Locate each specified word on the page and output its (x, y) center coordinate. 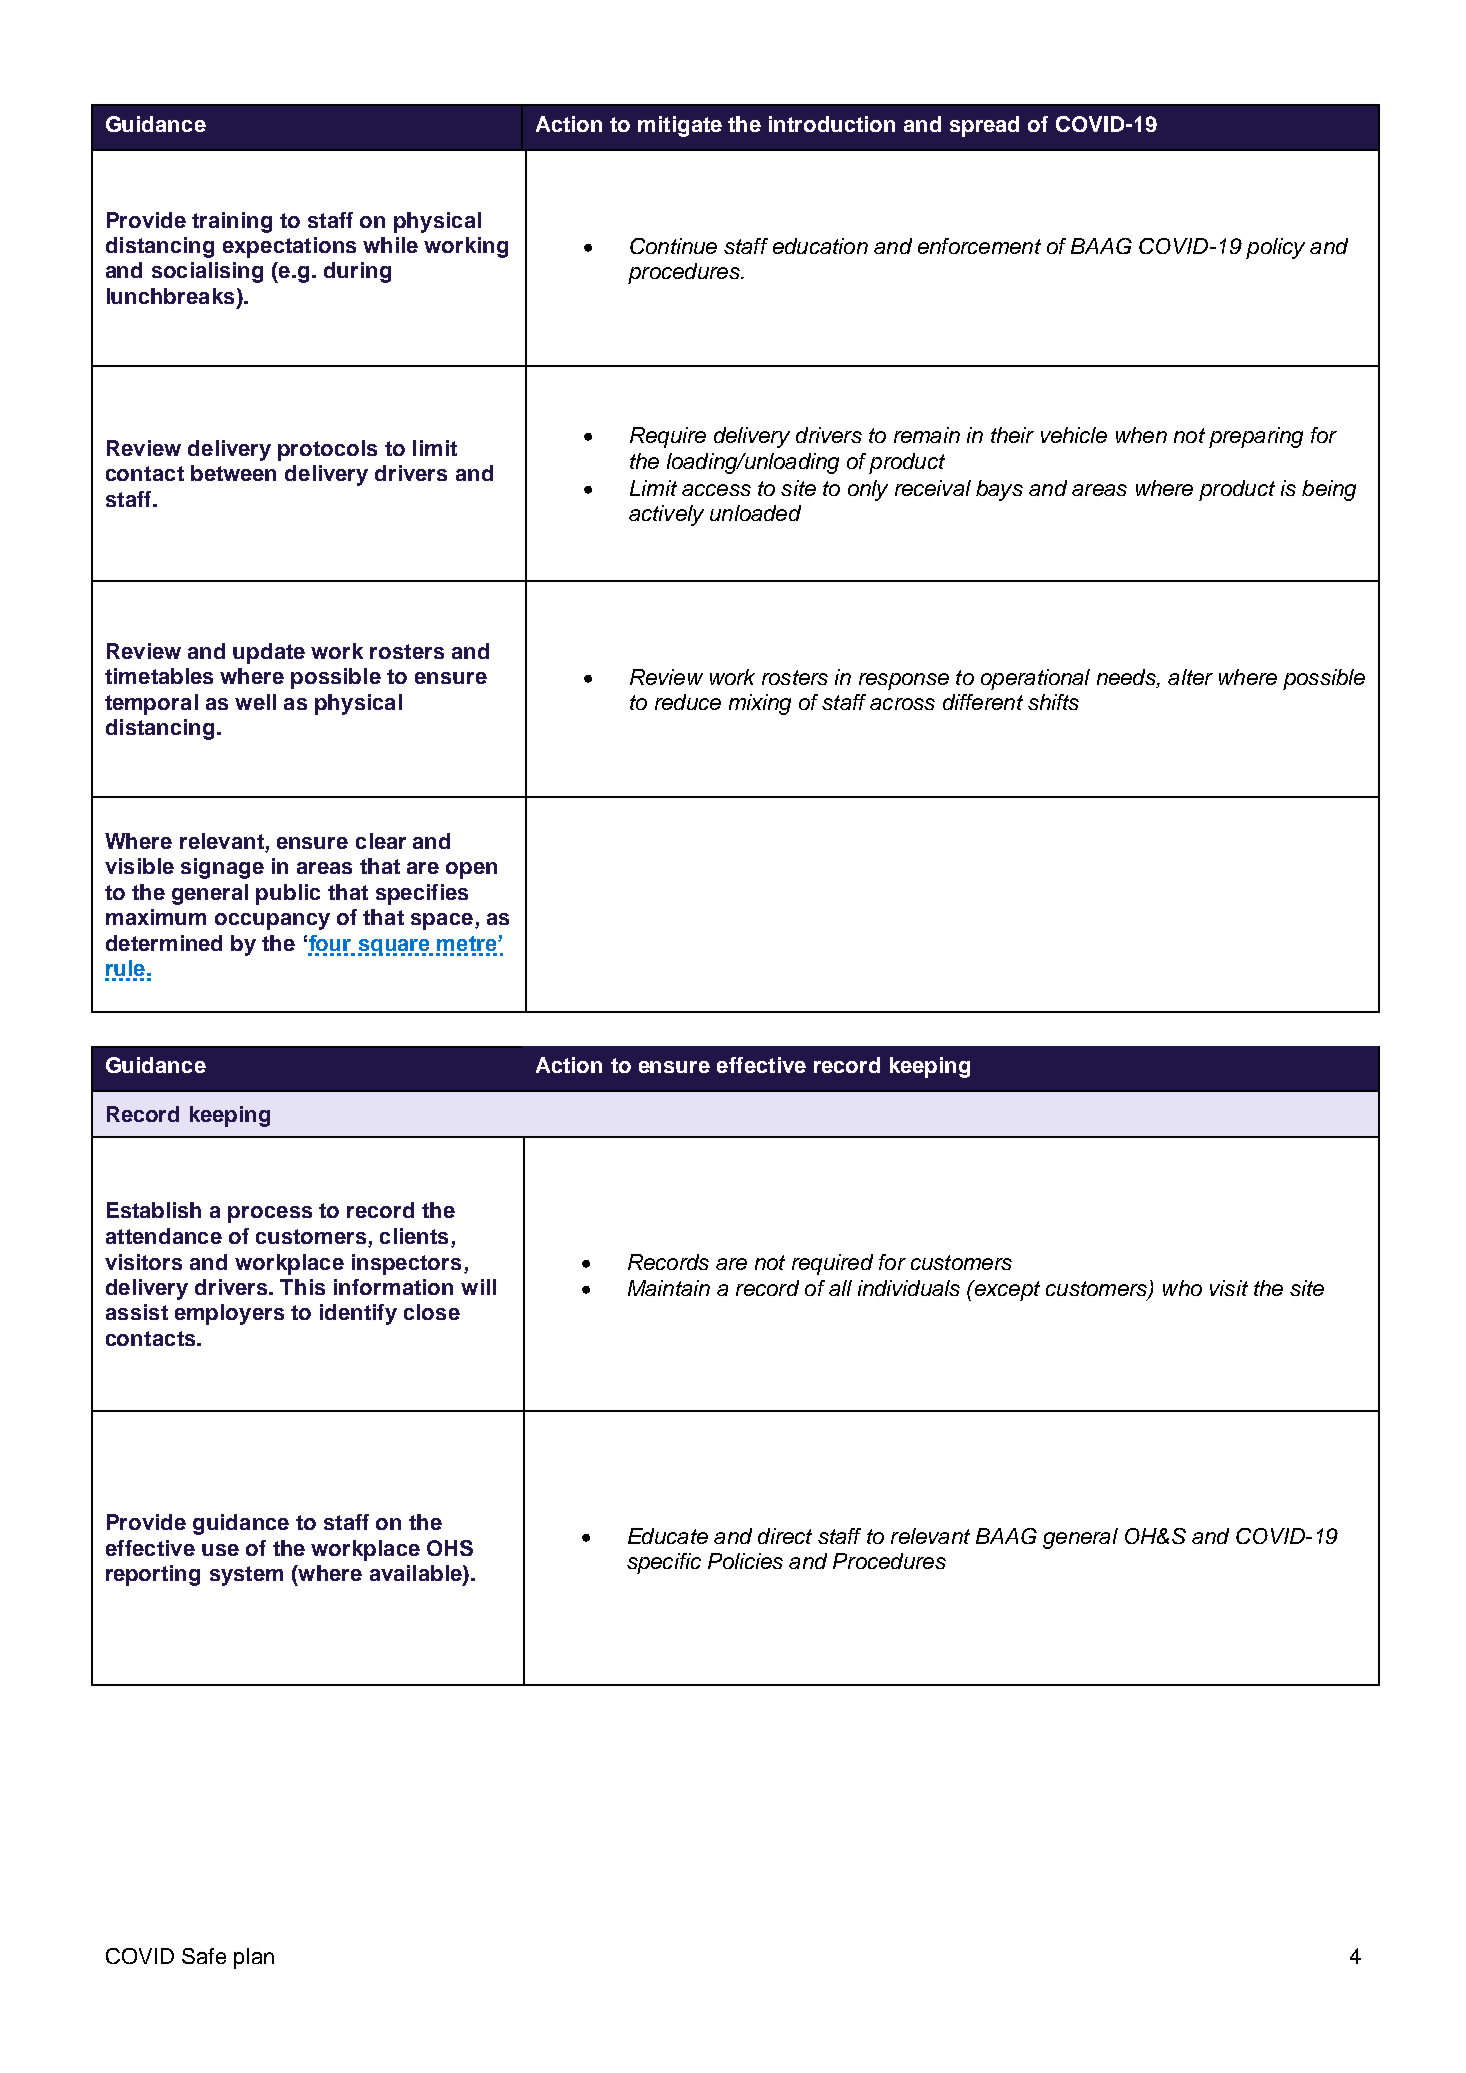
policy (1275, 248)
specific (664, 1563)
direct (785, 1536)
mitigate (680, 126)
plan (254, 1958)
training (232, 222)
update (269, 653)
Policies (745, 1561)
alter (1190, 677)
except (1006, 1290)
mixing (760, 704)
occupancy (272, 921)
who (1182, 1288)
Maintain (669, 1288)
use (220, 1550)
